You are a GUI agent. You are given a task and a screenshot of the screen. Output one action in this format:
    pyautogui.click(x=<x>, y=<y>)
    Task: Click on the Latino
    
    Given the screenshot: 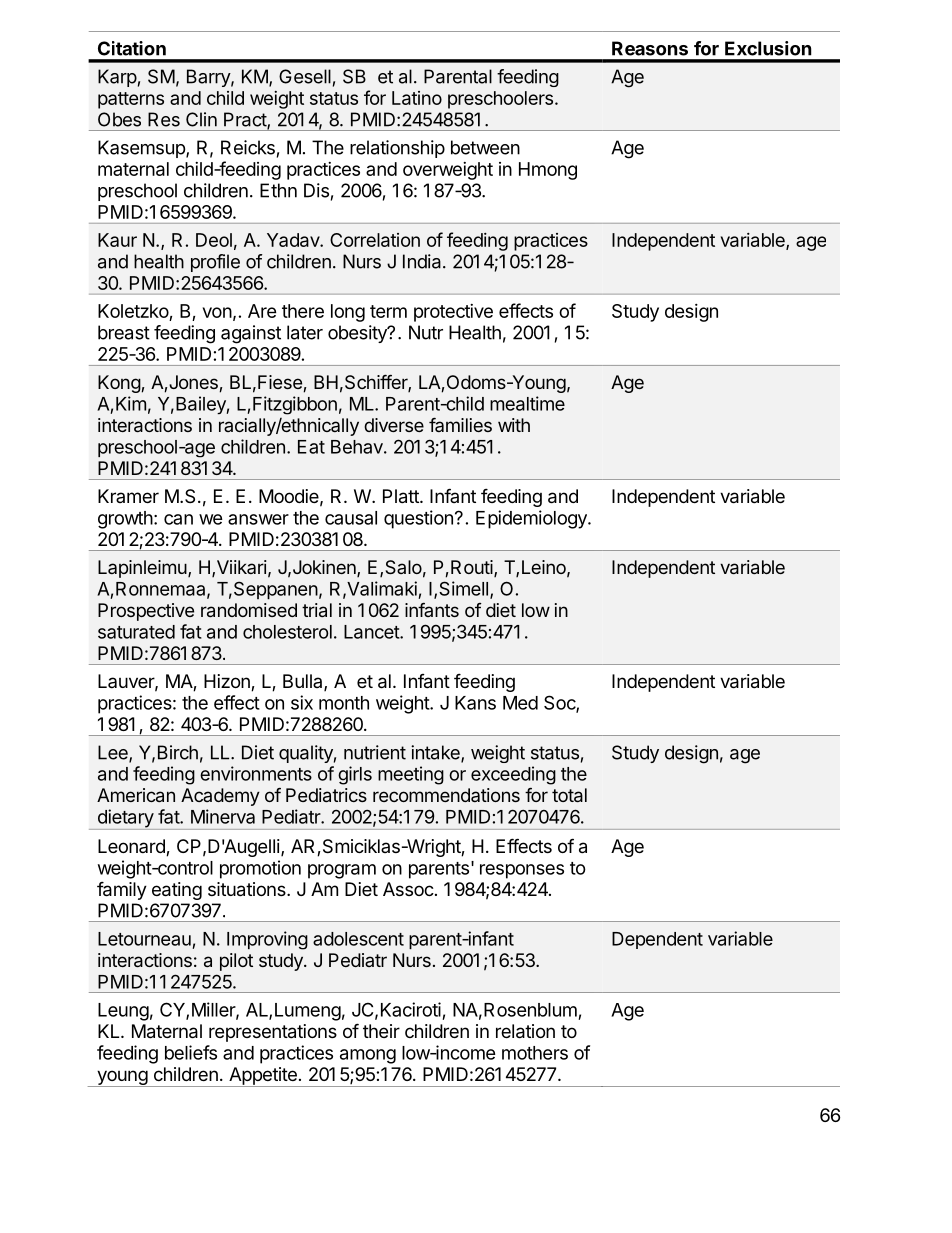 What is the action you would take?
    pyautogui.click(x=417, y=98)
